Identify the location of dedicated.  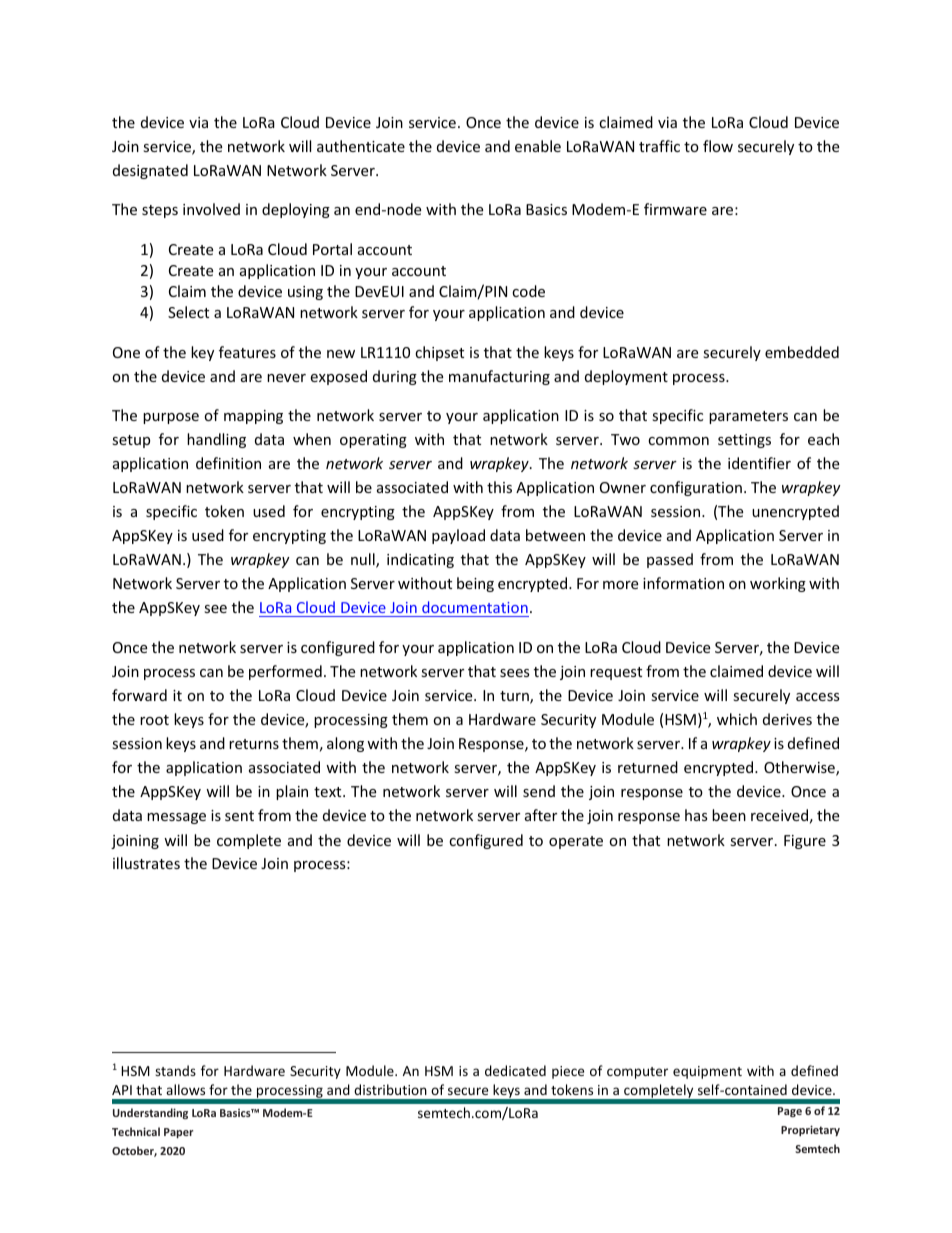
(515, 1070).
